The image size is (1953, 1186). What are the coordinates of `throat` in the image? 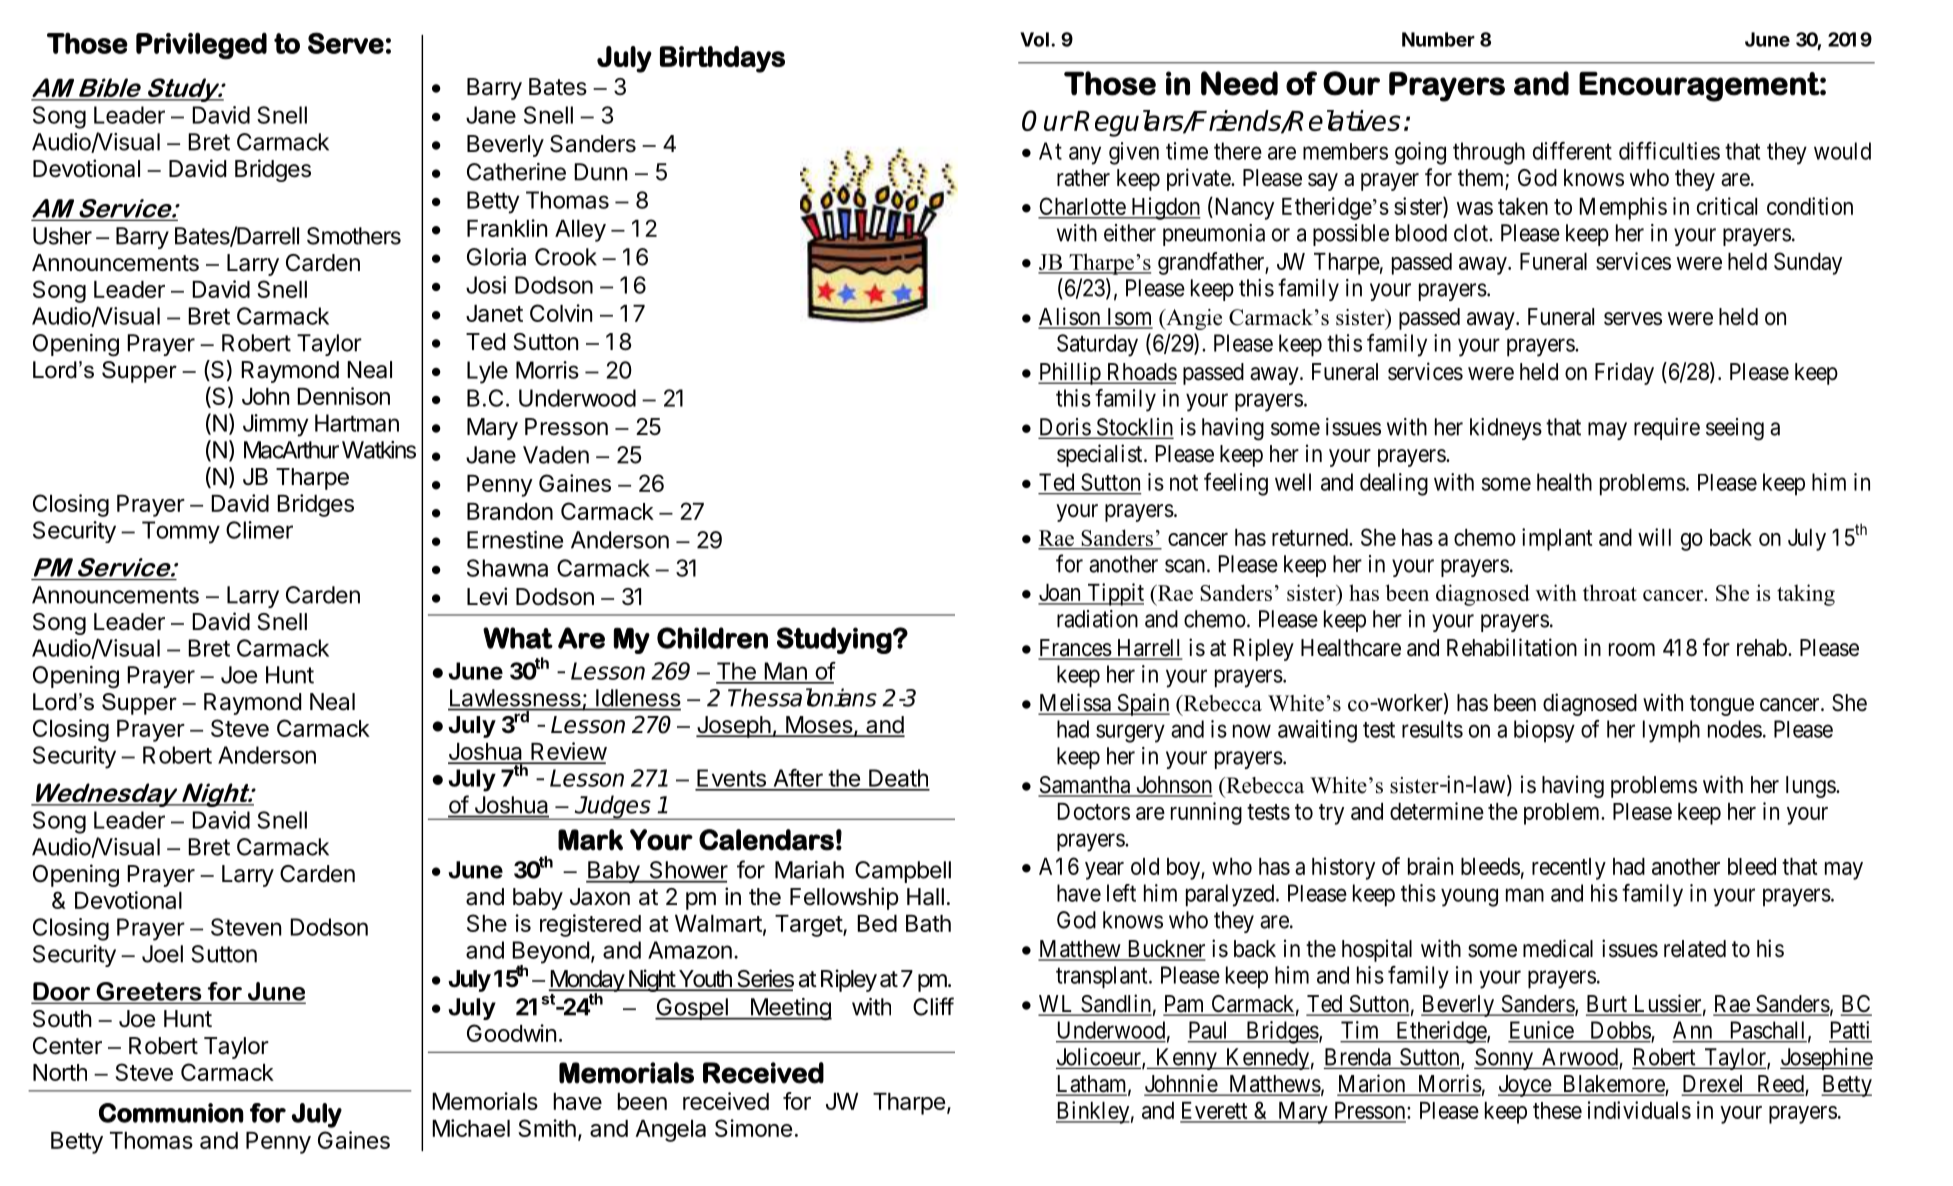 It's located at (1610, 592).
